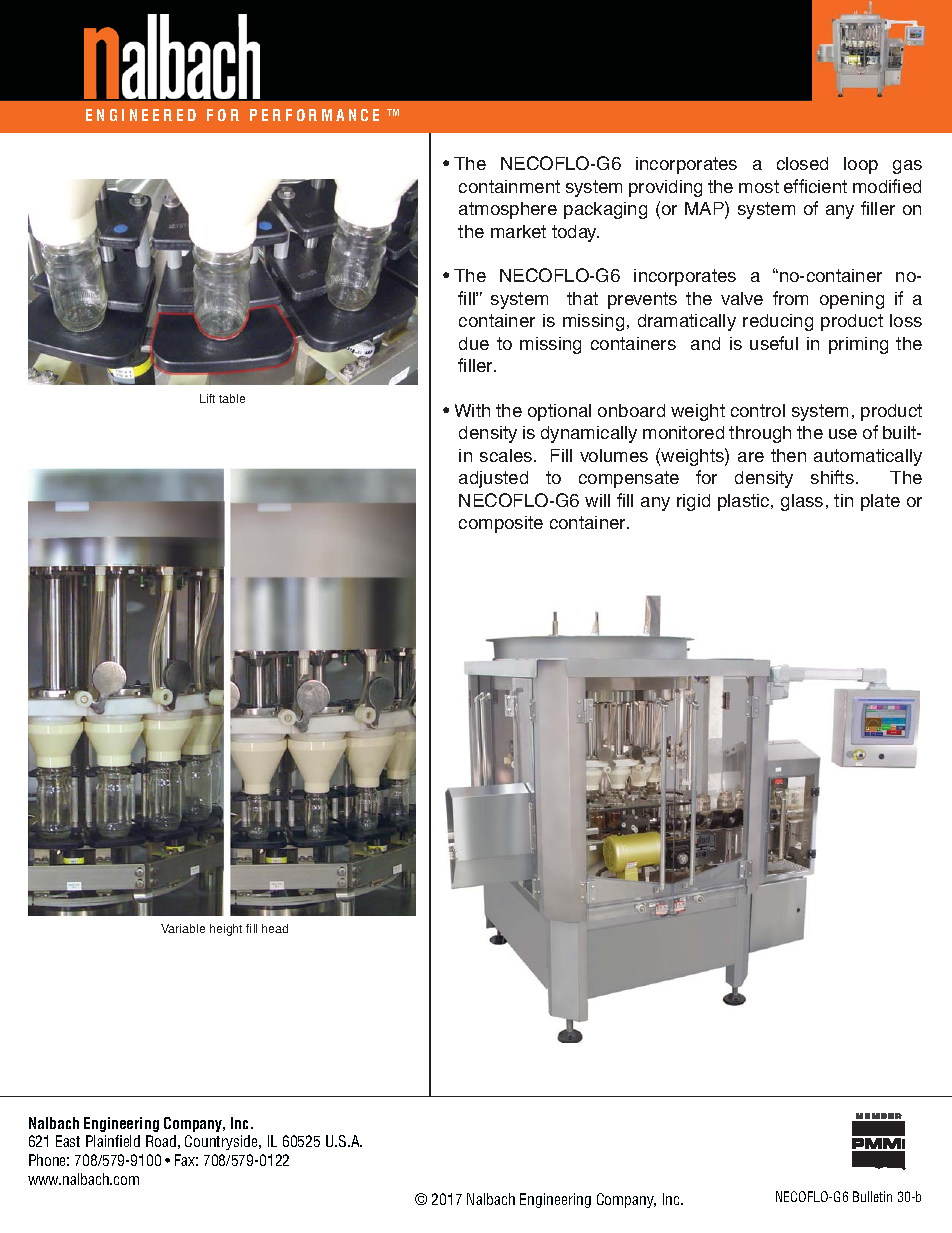 The height and width of the screenshot is (1233, 952). I want to click on containment, so click(509, 186).
